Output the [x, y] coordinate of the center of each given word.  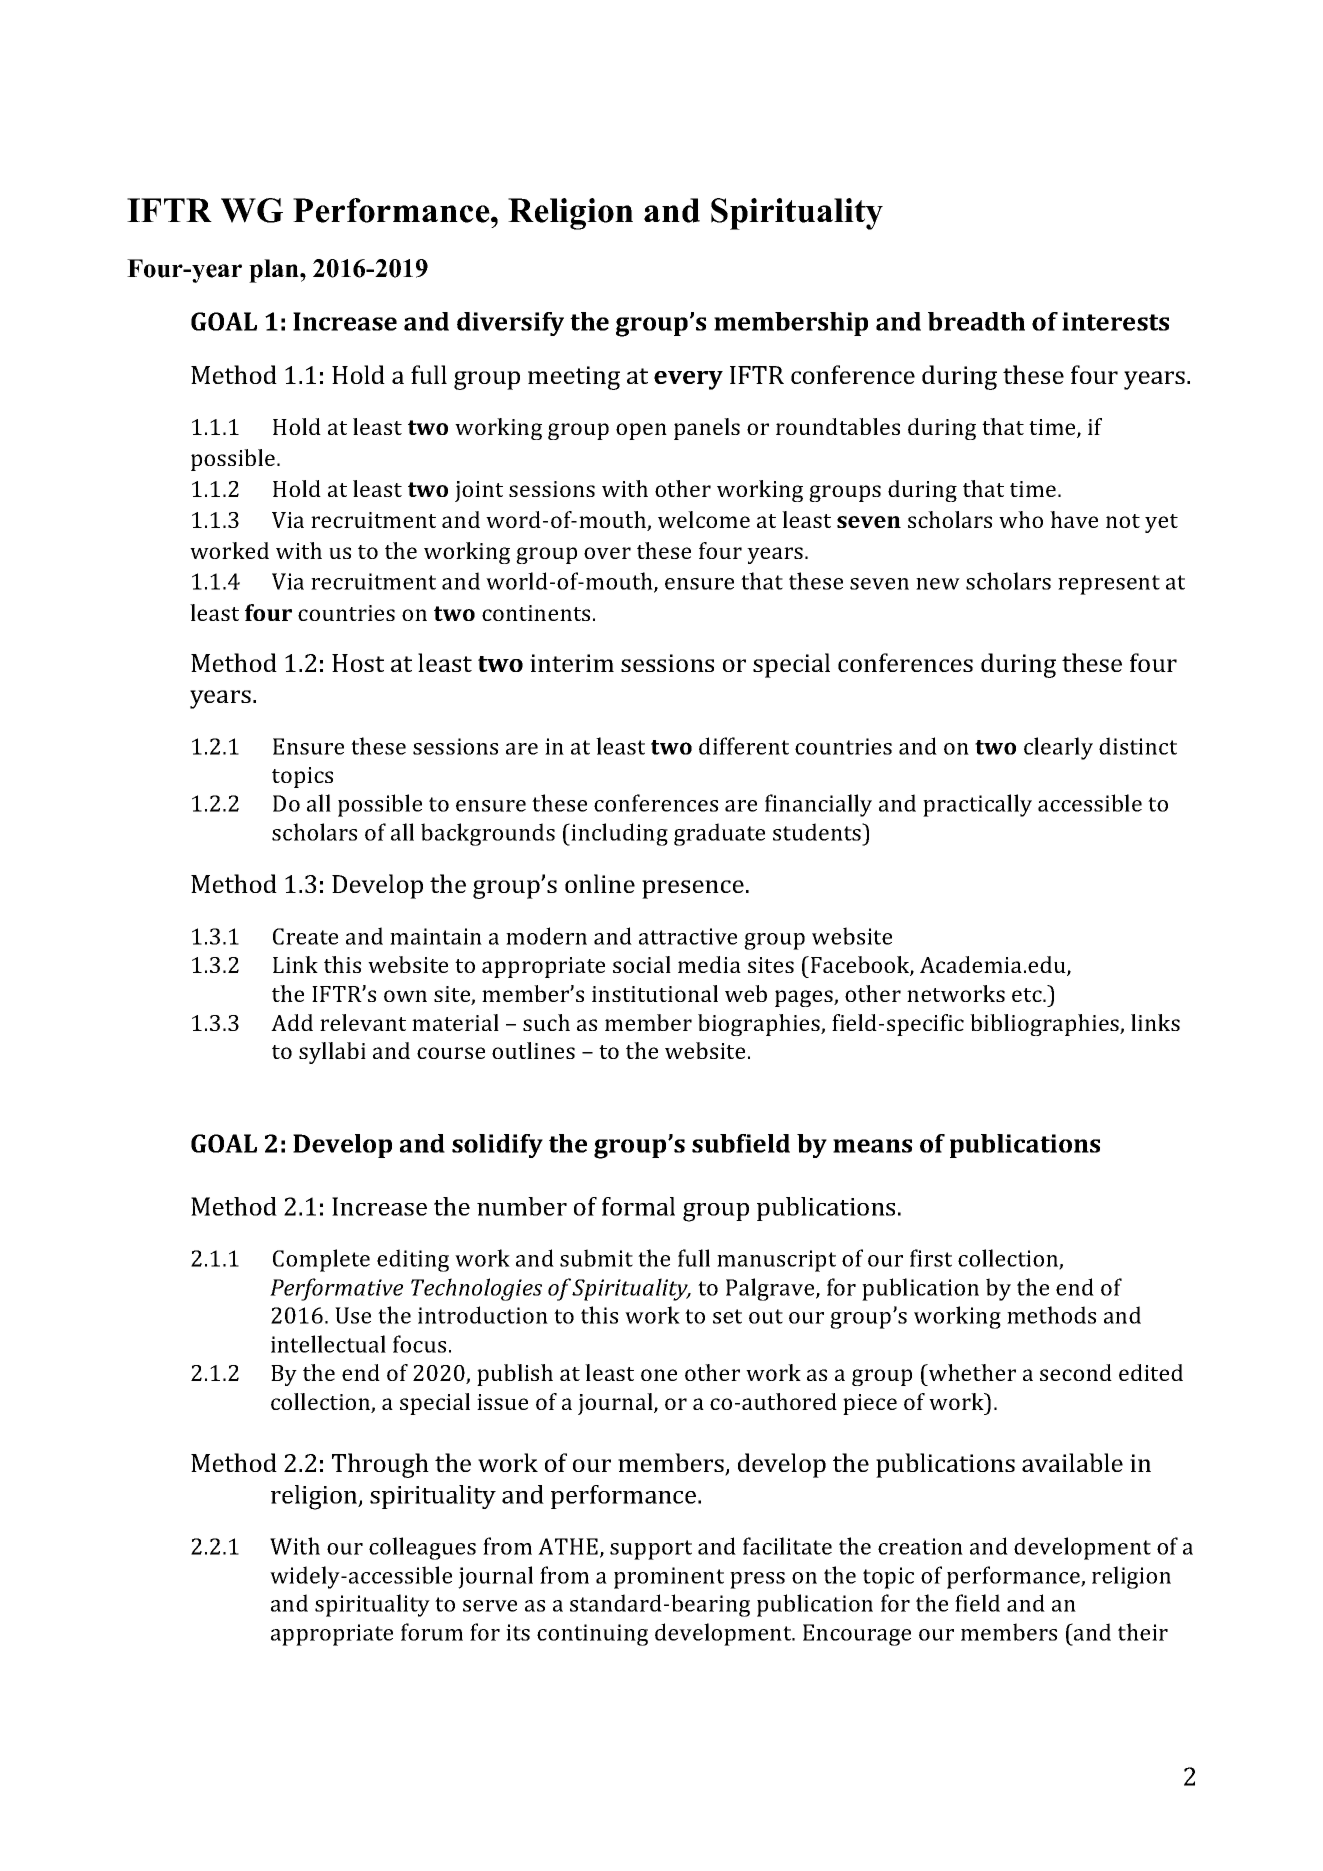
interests [1115, 321]
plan [275, 271]
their [1143, 1632]
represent [1109, 585]
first [931, 1258]
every [688, 380]
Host [358, 663]
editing [413, 1260]
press [757, 1580]
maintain [436, 936]
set [727, 1316]
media [709, 964]
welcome [704, 519]
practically [977, 805]
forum [432, 1632]
